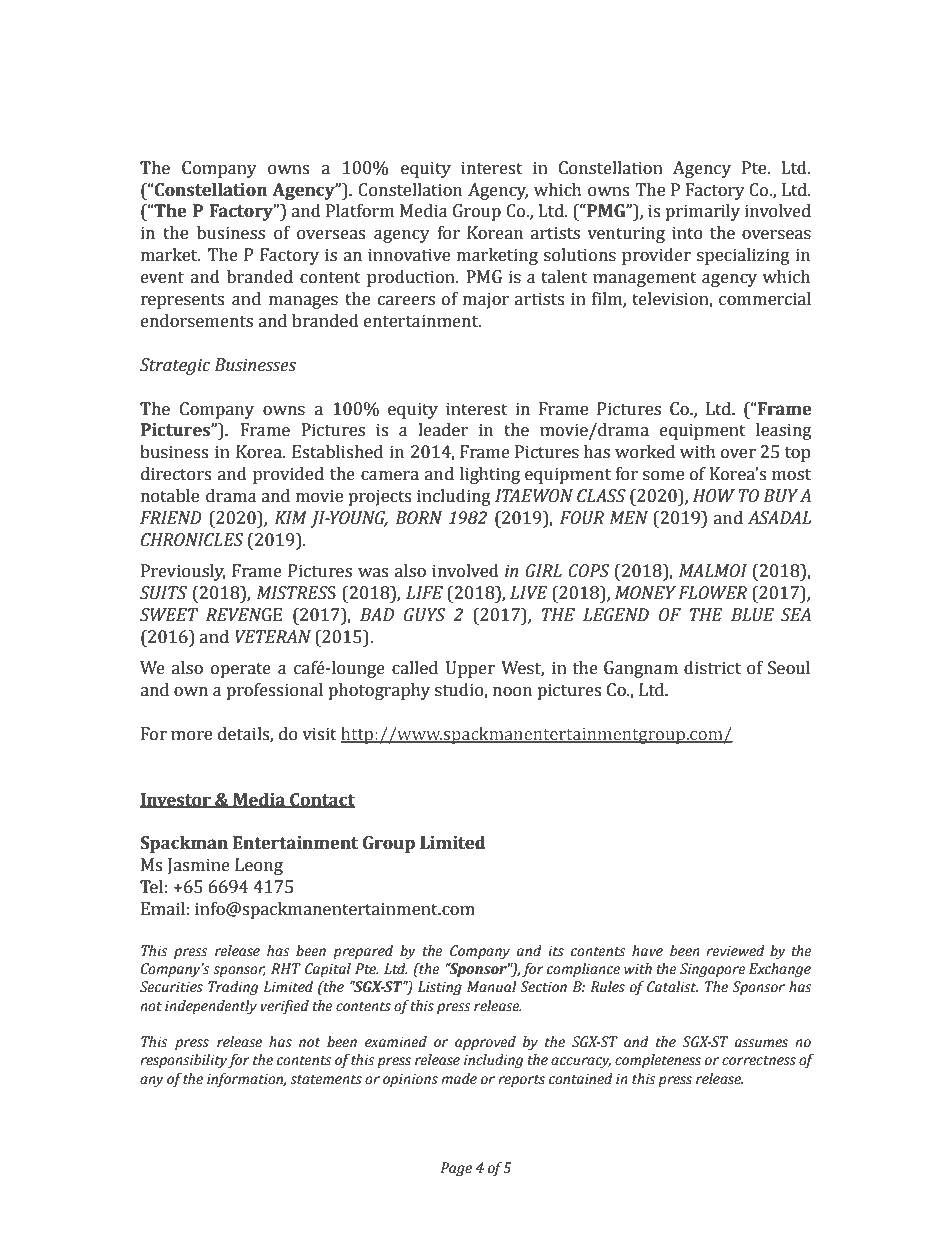  What do you see at coordinates (241, 670) in the screenshot?
I see `operate` at bounding box center [241, 670].
